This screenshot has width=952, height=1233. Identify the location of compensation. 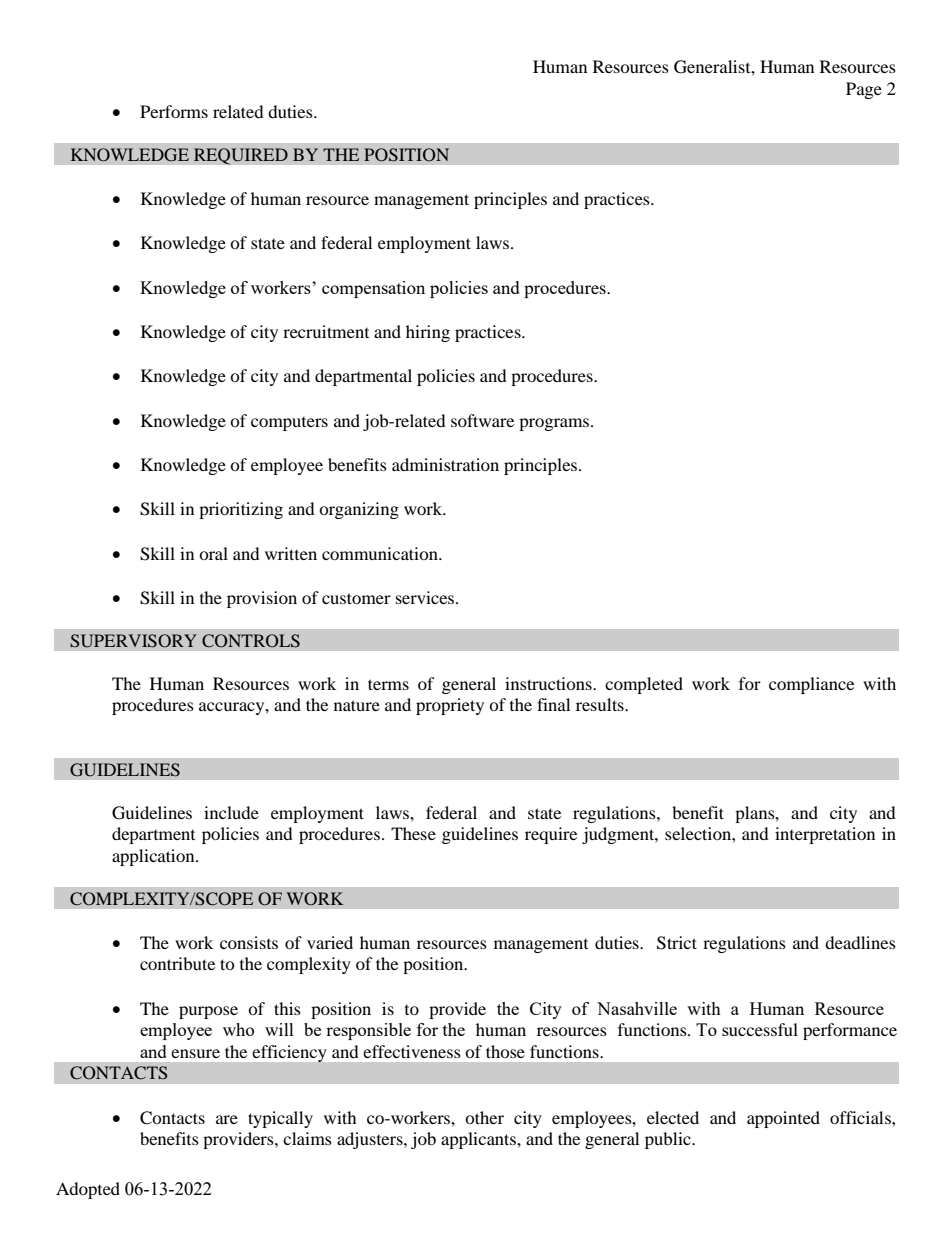
(373, 289).
